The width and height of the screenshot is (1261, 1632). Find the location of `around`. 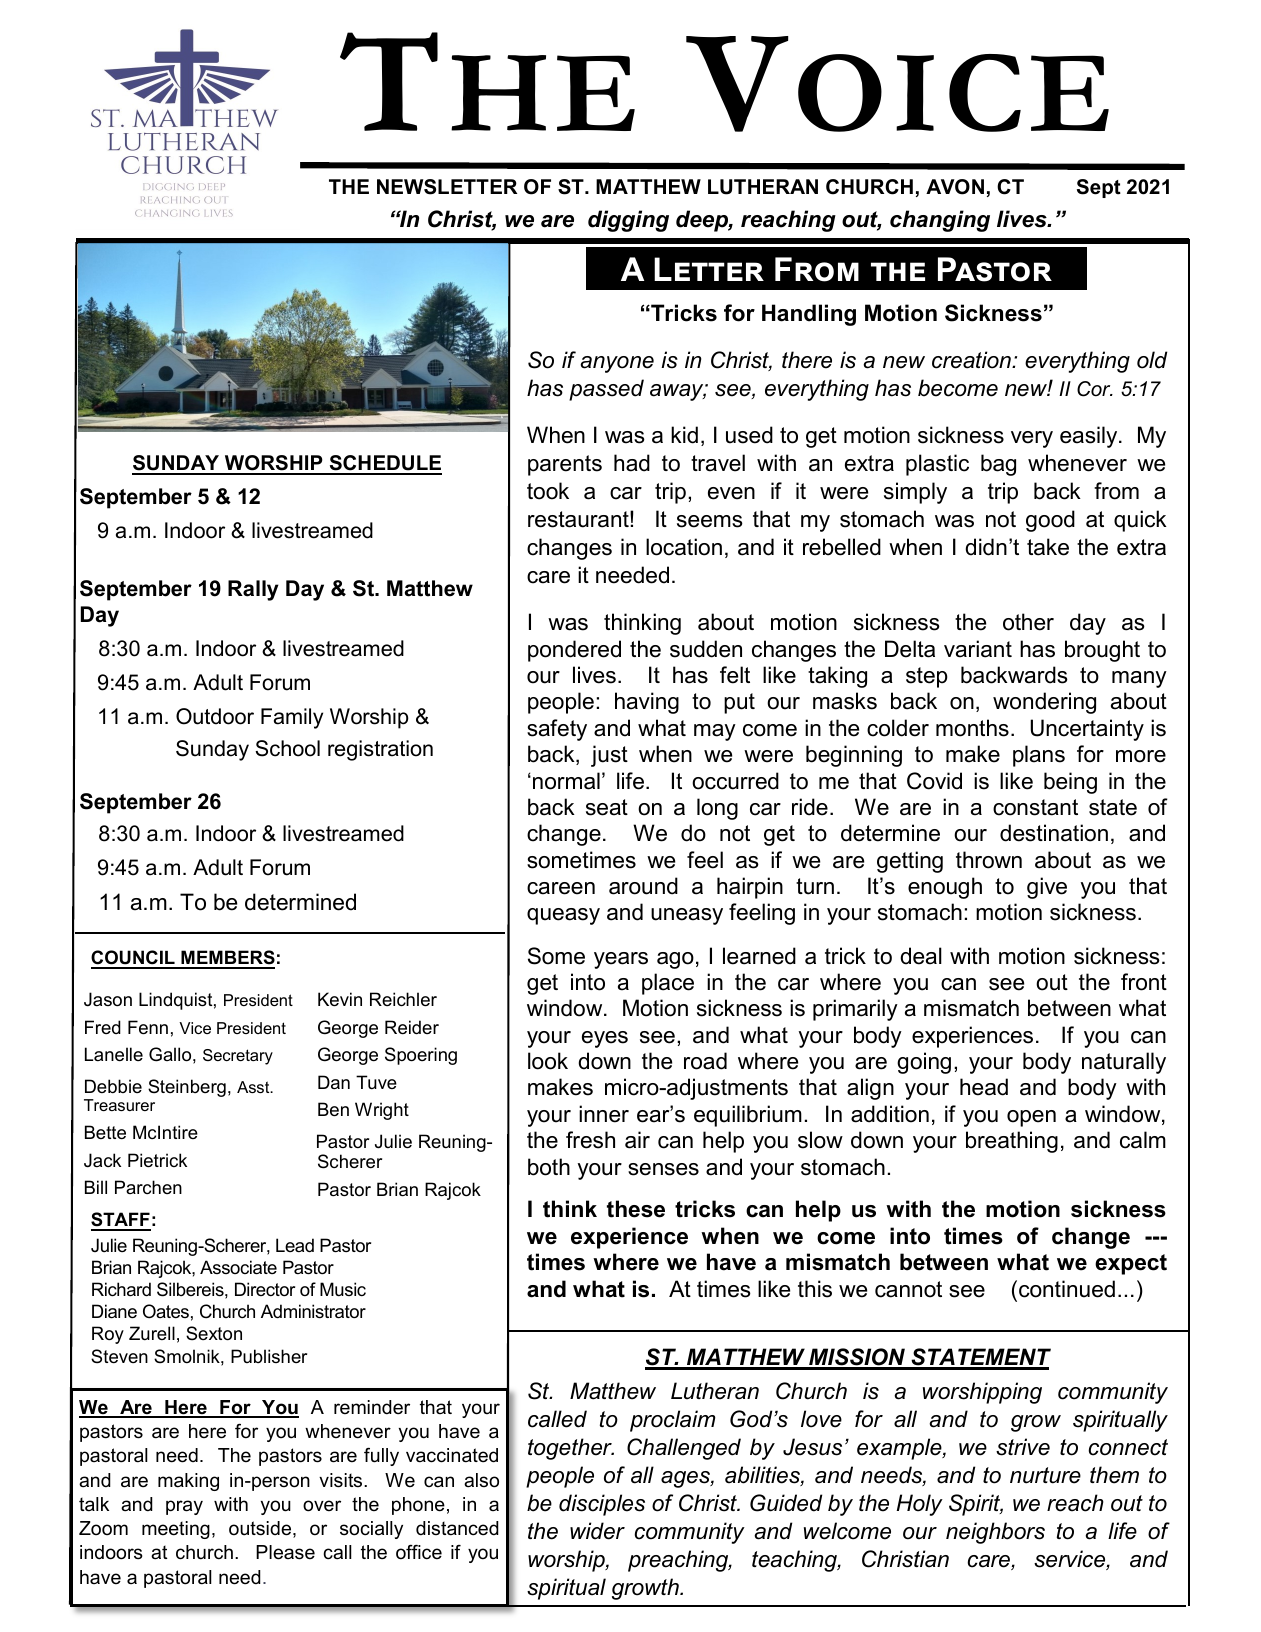

around is located at coordinates (643, 886).
